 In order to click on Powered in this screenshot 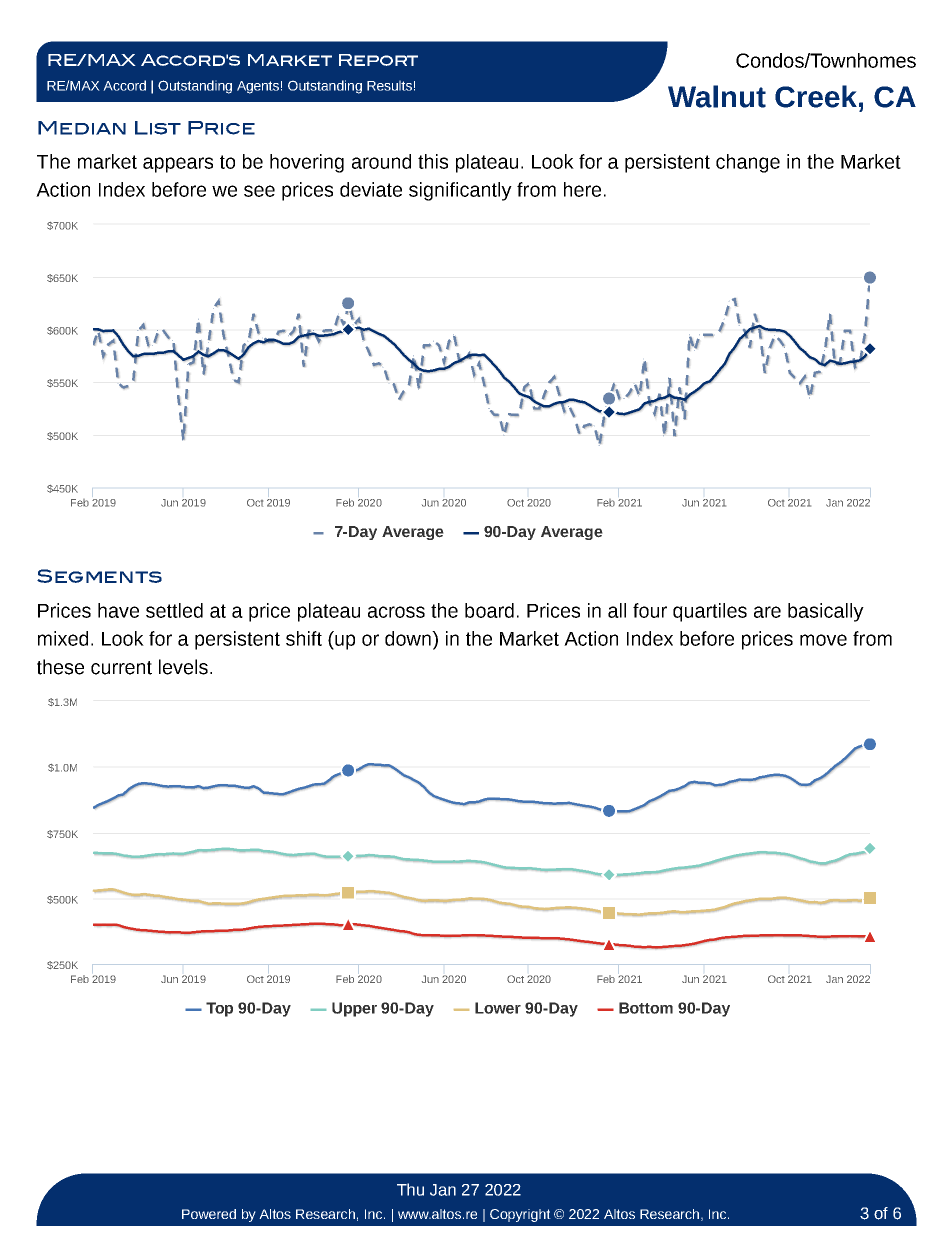, I will do `click(209, 1214)`.
